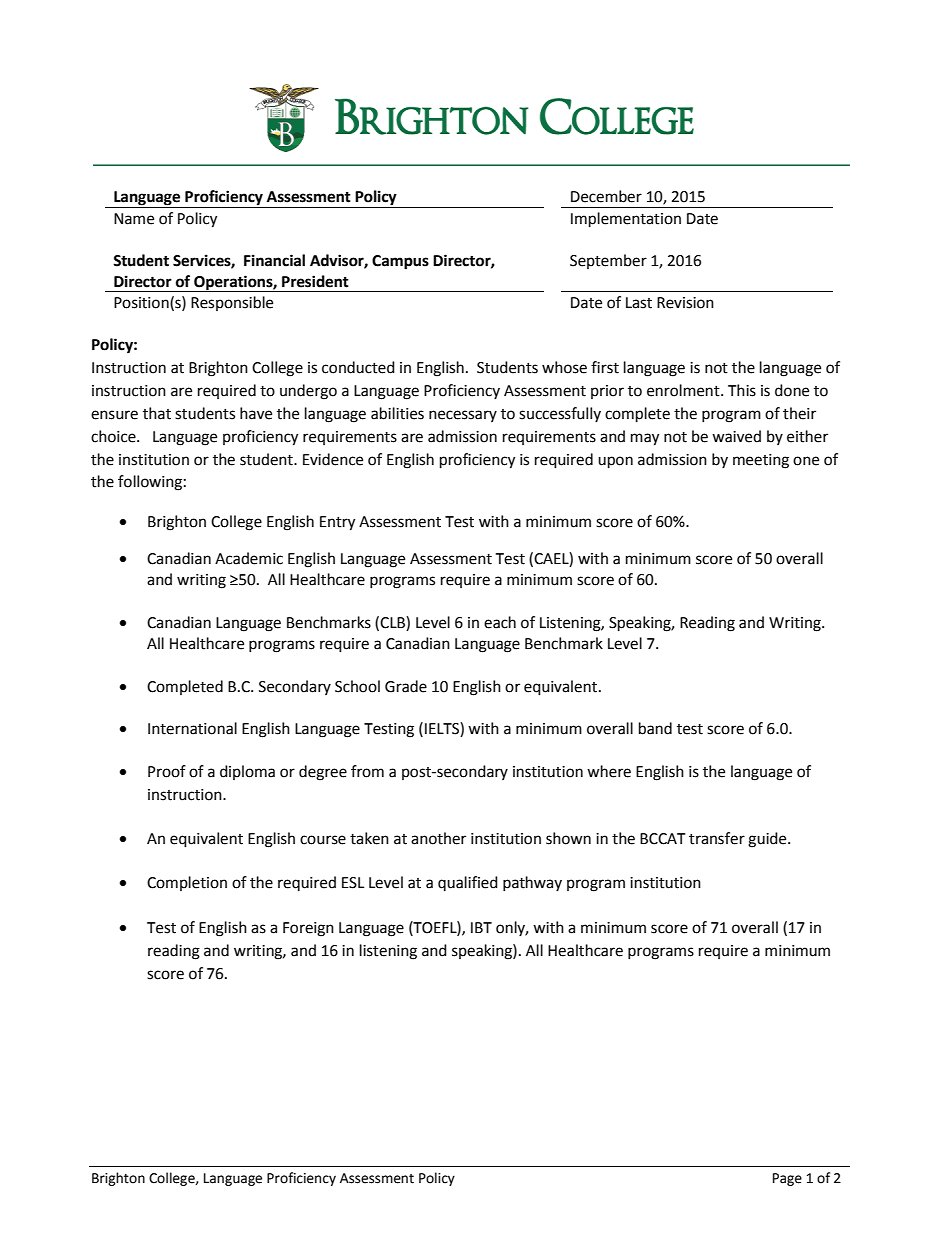  Describe the element at coordinates (717, 838) in the screenshot. I see `transfer` at that location.
